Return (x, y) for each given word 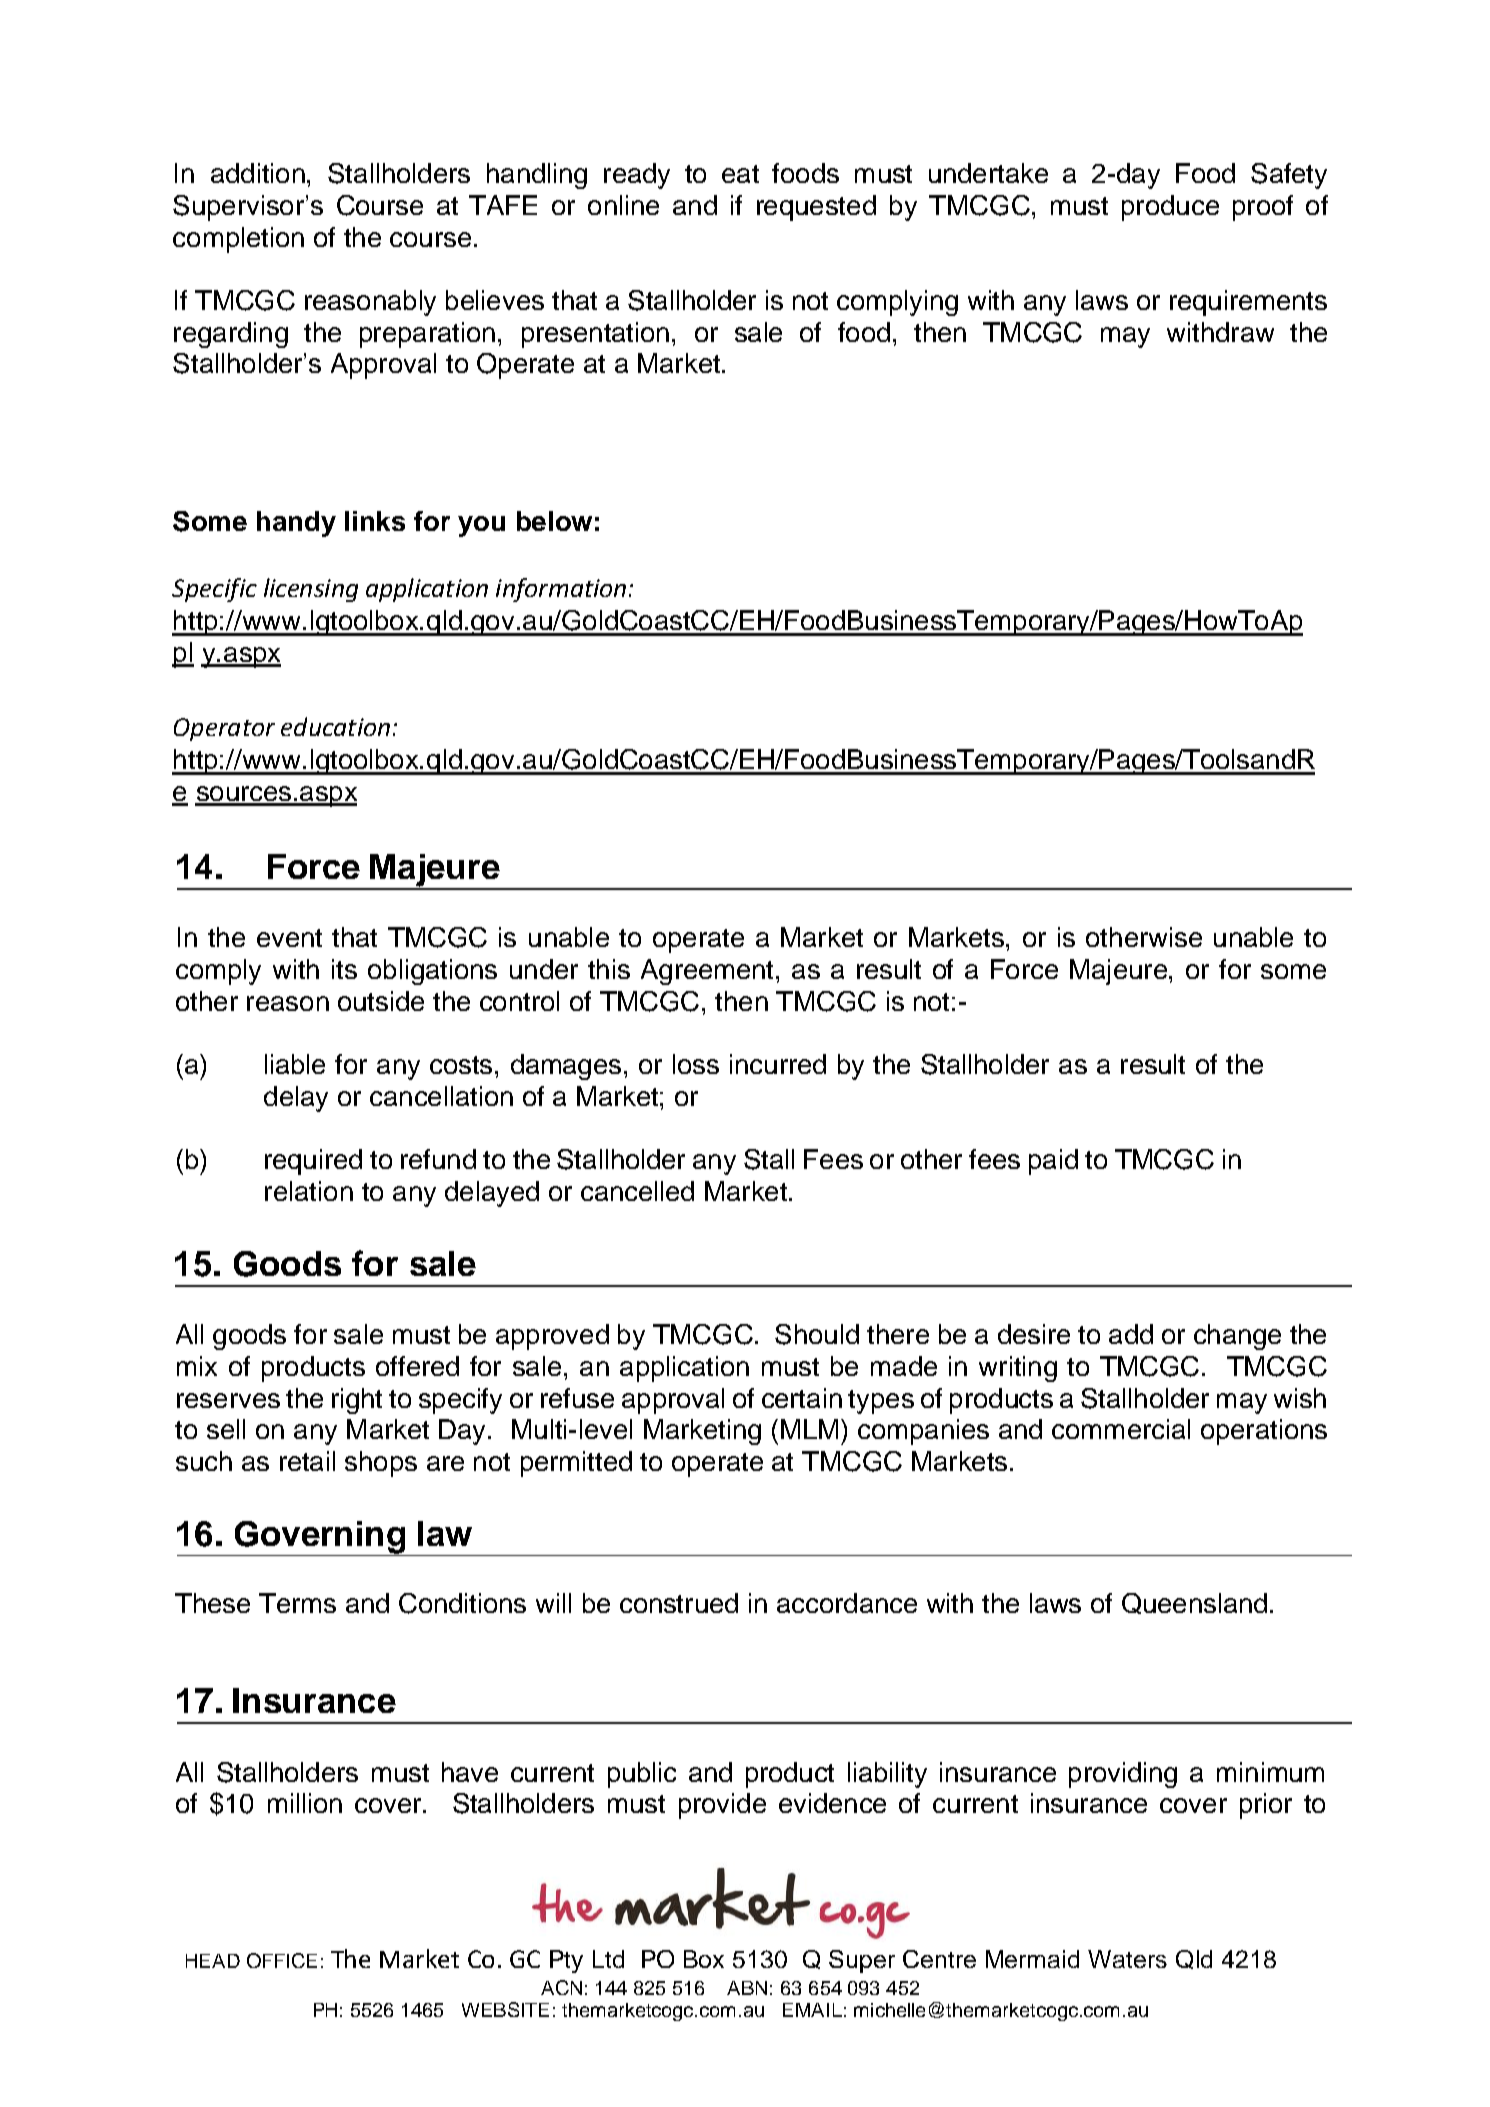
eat (740, 174)
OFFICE (282, 1960)
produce (1170, 208)
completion (238, 240)
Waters (1127, 1959)
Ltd (608, 1959)
